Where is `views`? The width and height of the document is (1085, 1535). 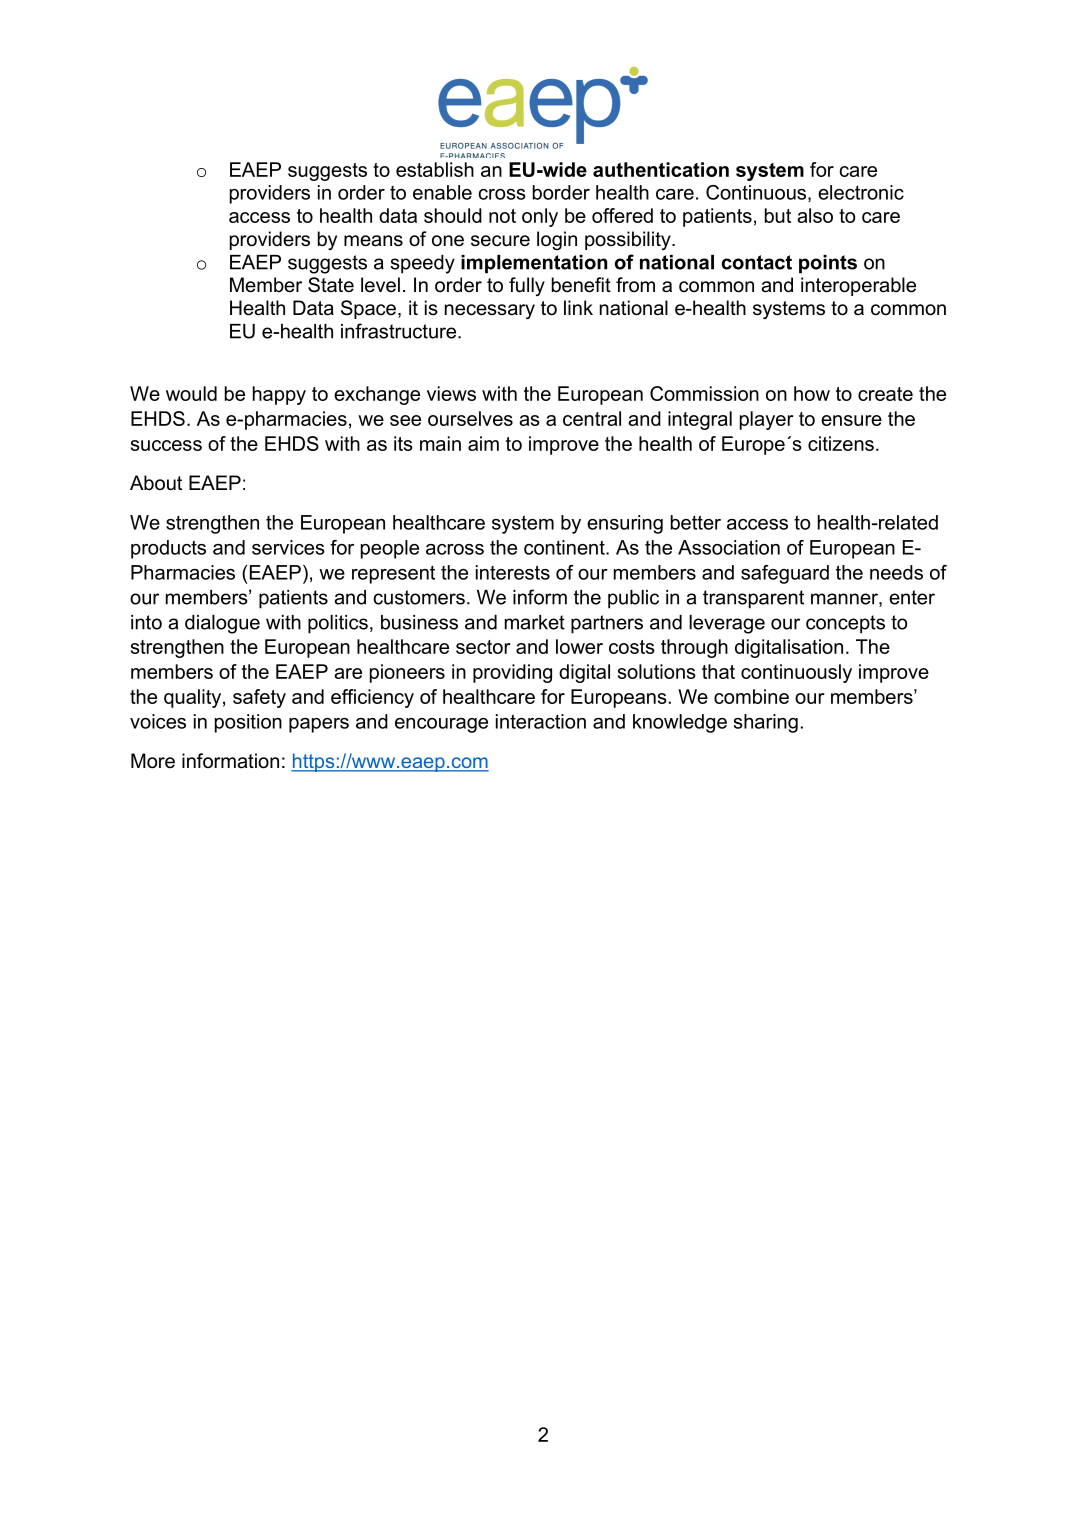 views is located at coordinates (451, 393).
